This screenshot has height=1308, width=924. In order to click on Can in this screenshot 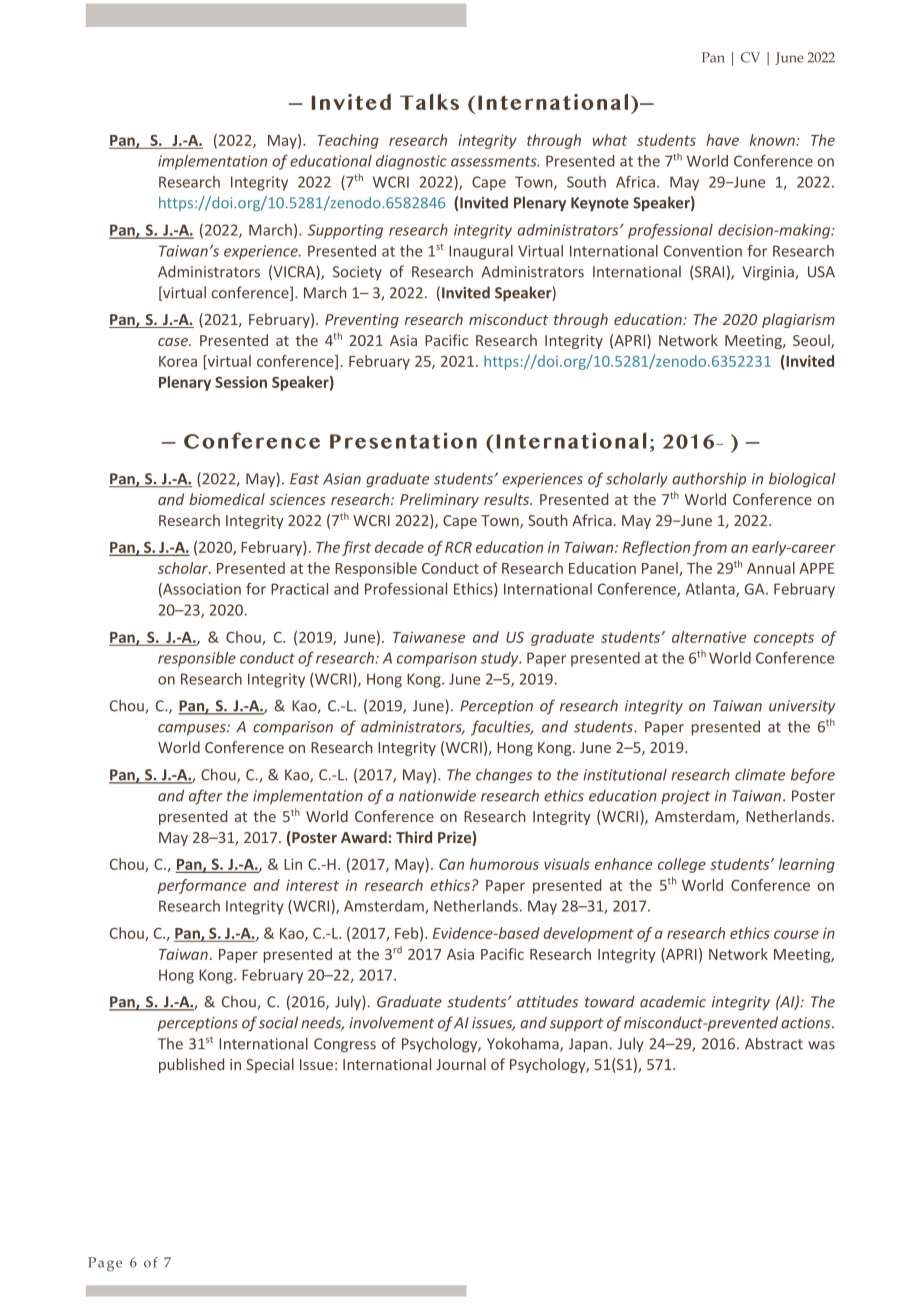, I will do `click(451, 864)`.
